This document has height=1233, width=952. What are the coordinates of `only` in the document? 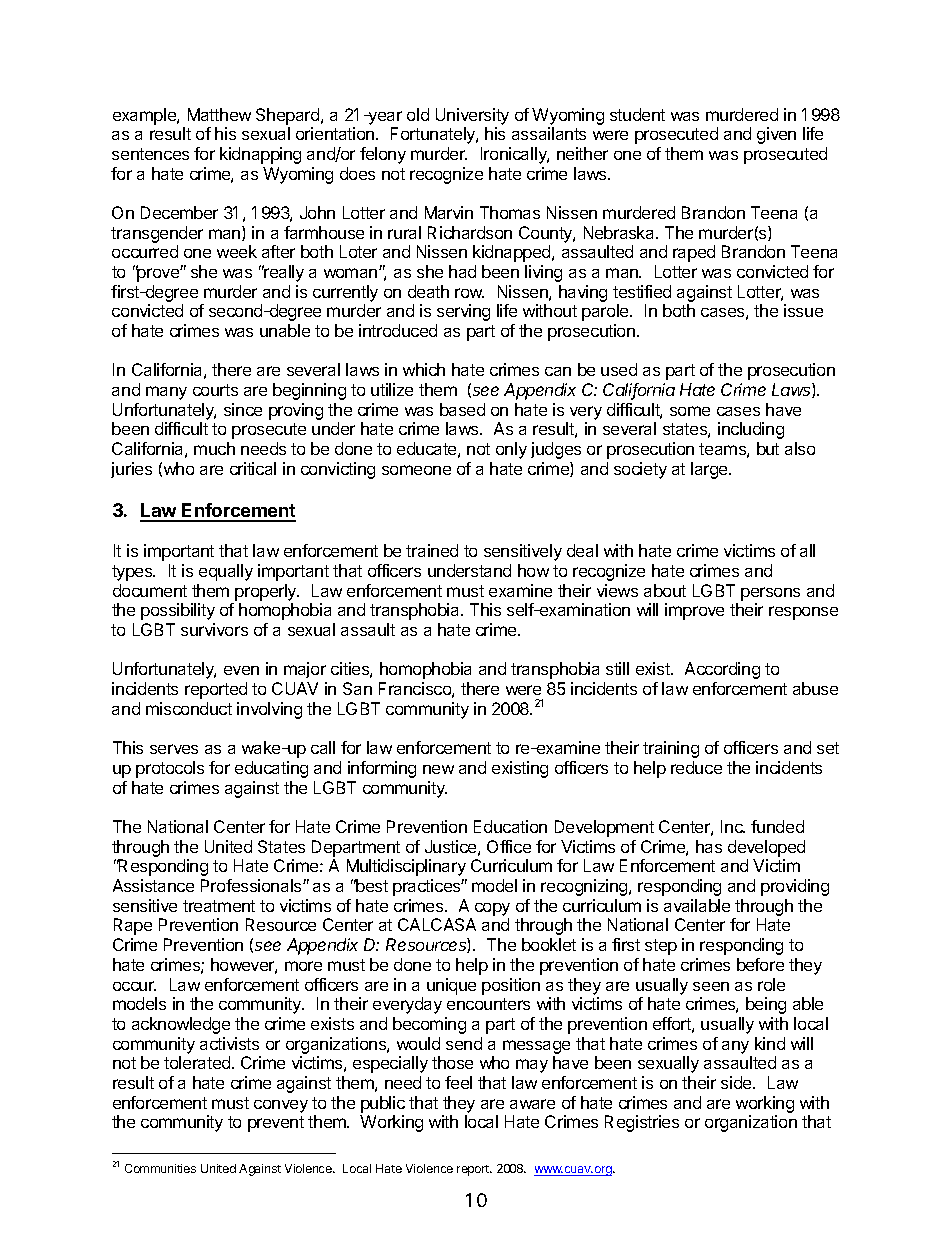 It's located at (511, 450).
